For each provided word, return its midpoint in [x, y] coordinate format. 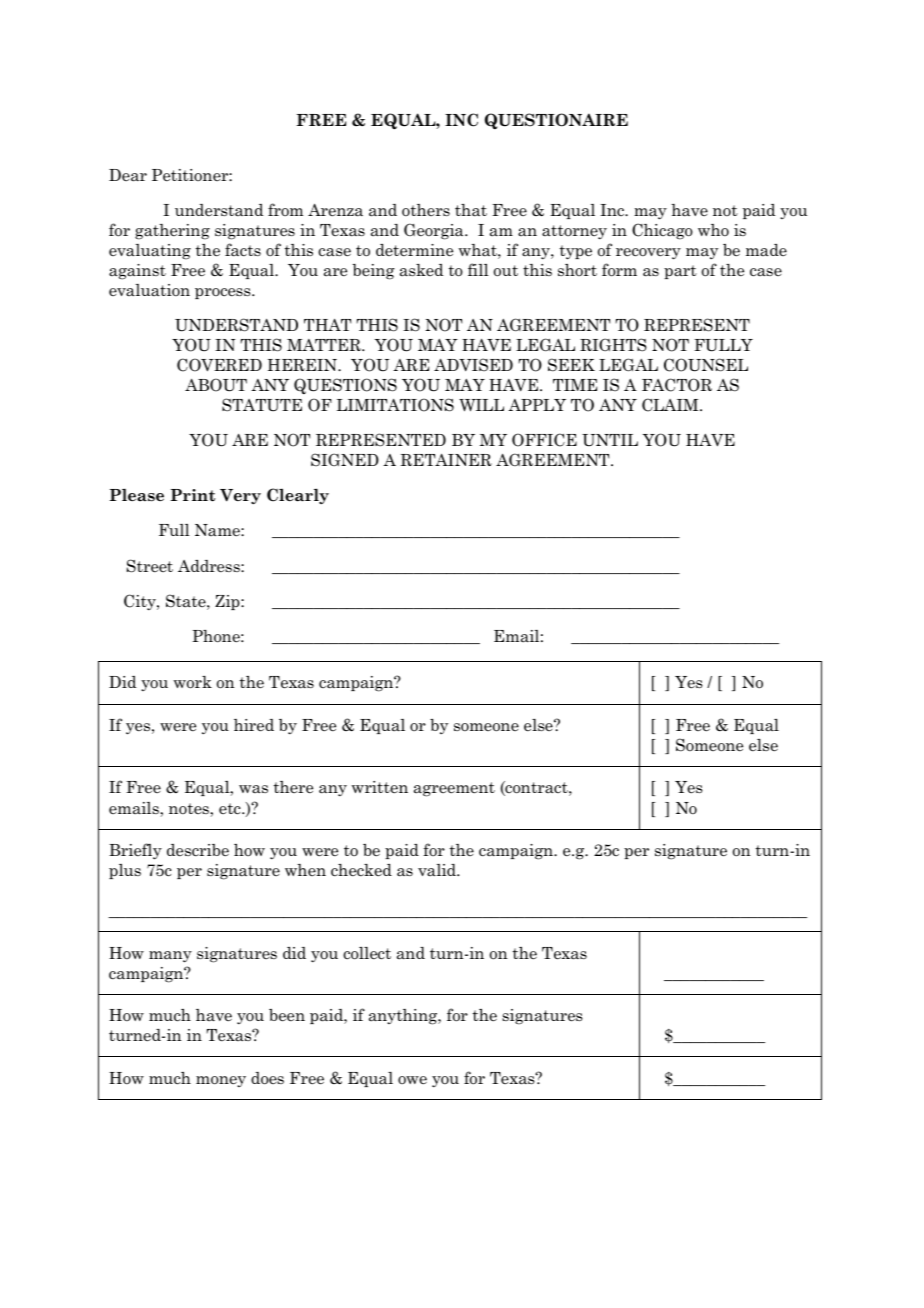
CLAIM [671, 405]
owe [412, 1080]
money [221, 1081]
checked [361, 870]
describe [198, 850]
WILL [481, 405]
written [379, 787]
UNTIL [610, 440]
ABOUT [216, 385]
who [713, 230]
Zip [228, 602]
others [426, 210]
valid [438, 870]
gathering [172, 232]
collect [367, 953]
